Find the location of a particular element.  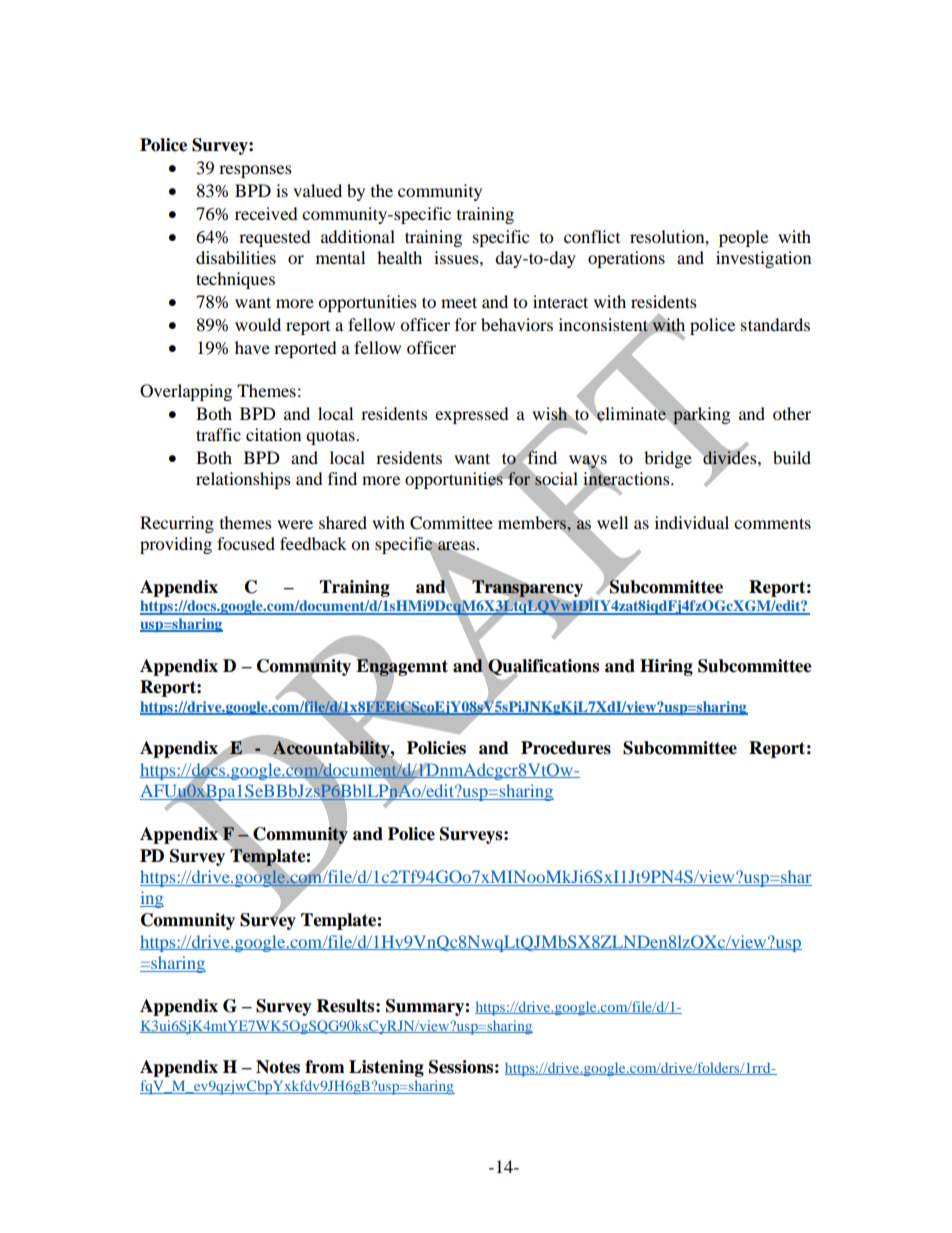

relationships is located at coordinates (243, 480).
